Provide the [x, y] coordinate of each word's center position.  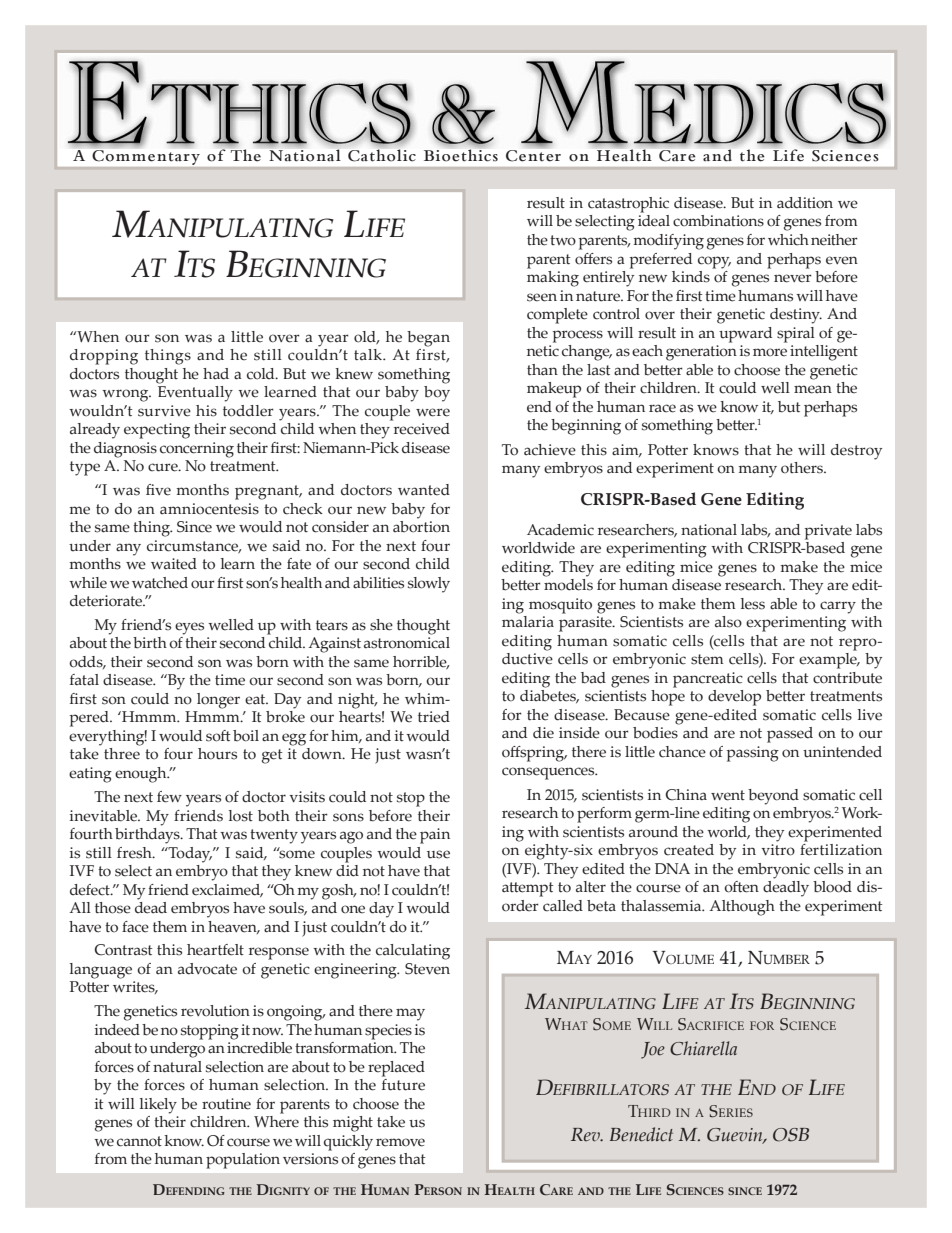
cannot [139, 1141]
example [829, 661]
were [433, 412]
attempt [528, 889]
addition [805, 203]
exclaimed [227, 890]
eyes [189, 628]
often [741, 887]
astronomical [407, 643]
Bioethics [461, 155]
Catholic [382, 155]
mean [813, 389]
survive [164, 411]
